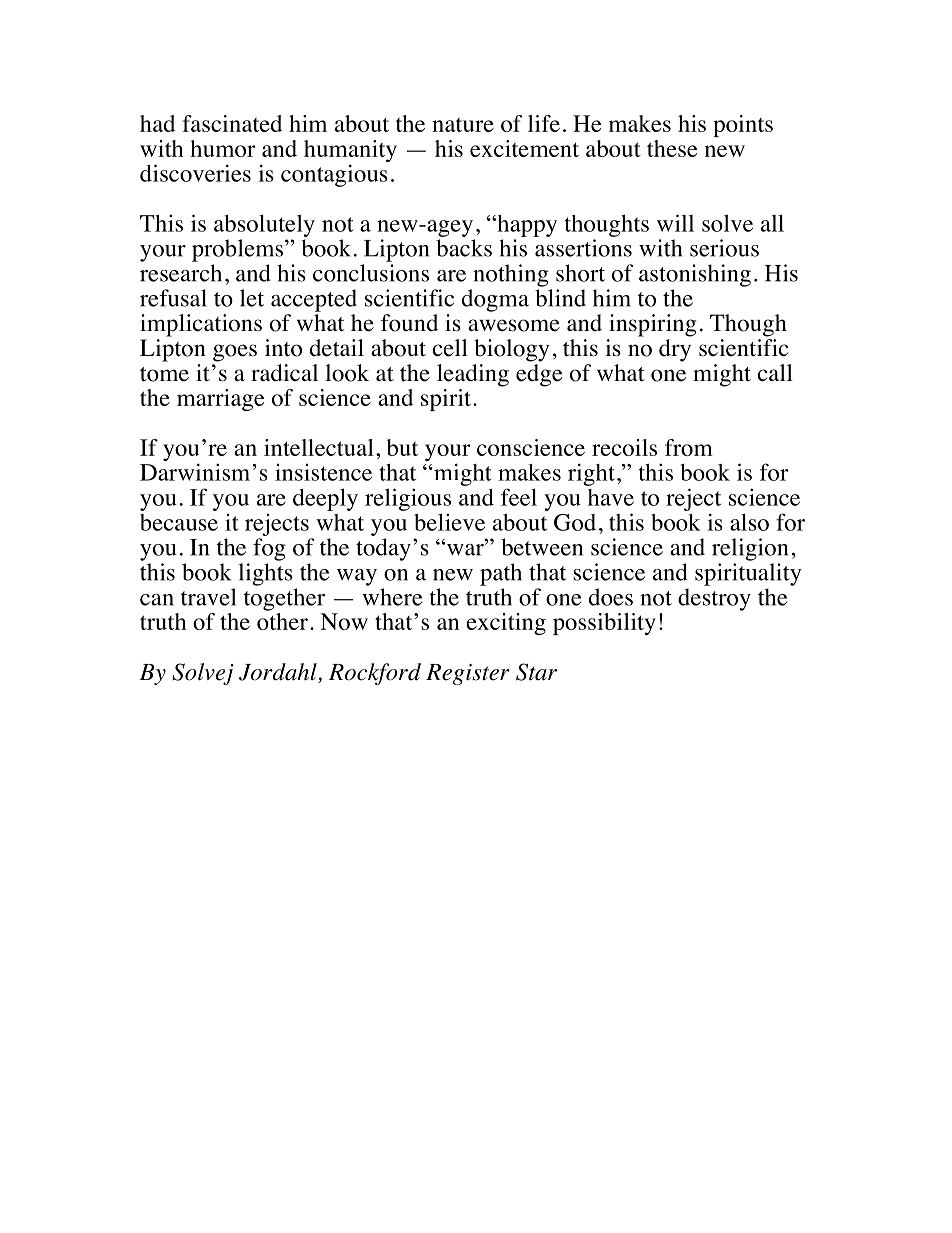  What do you see at coordinates (604, 624) in the page?
I see `possibility` at bounding box center [604, 624].
